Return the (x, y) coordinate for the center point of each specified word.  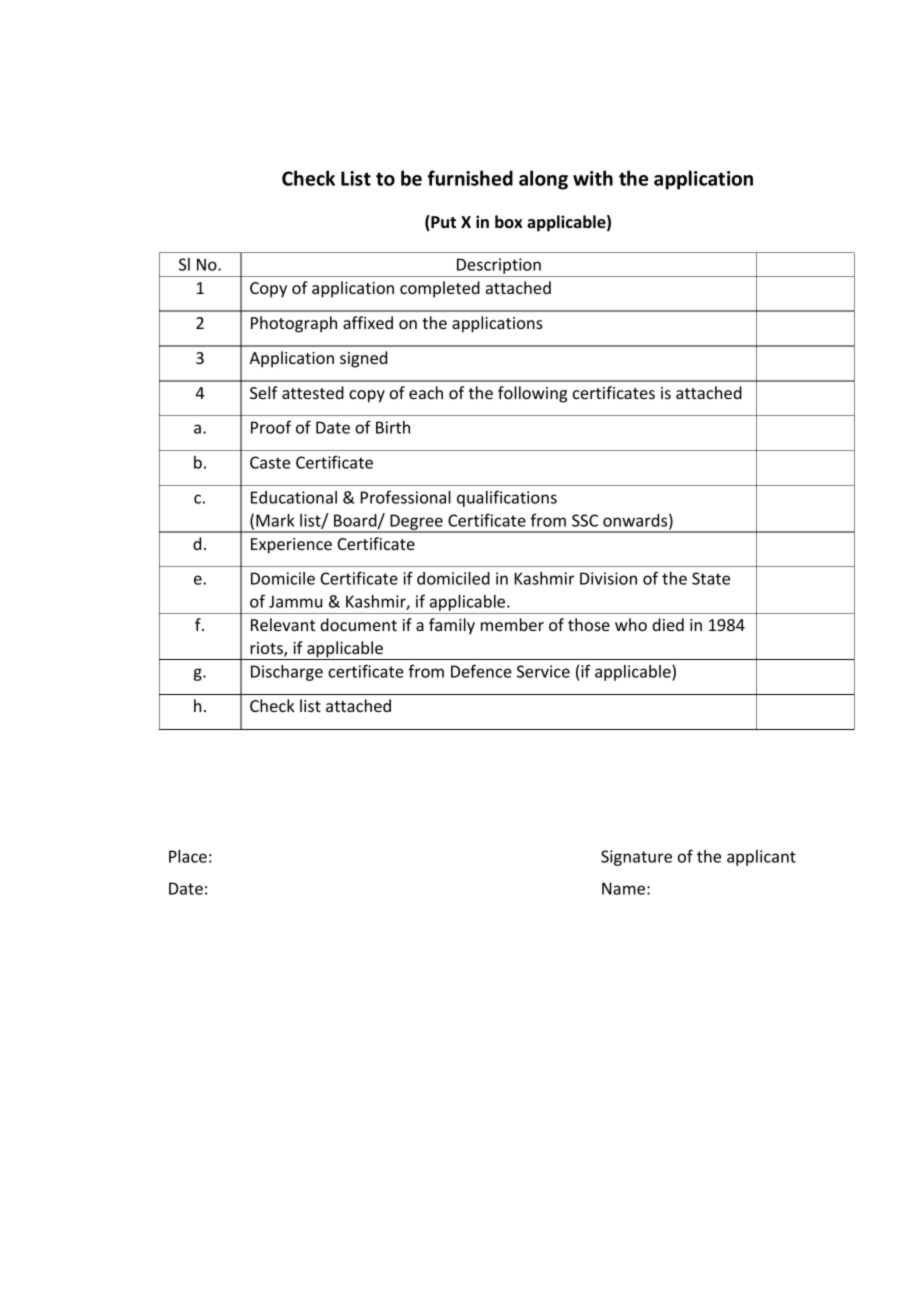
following (532, 394)
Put (442, 223)
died (668, 624)
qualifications (507, 498)
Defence (481, 671)
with (593, 178)
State (711, 578)
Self (264, 392)
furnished (470, 178)
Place (188, 856)
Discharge (287, 673)
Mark (275, 520)
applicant (761, 858)
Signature (636, 858)
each (426, 392)
